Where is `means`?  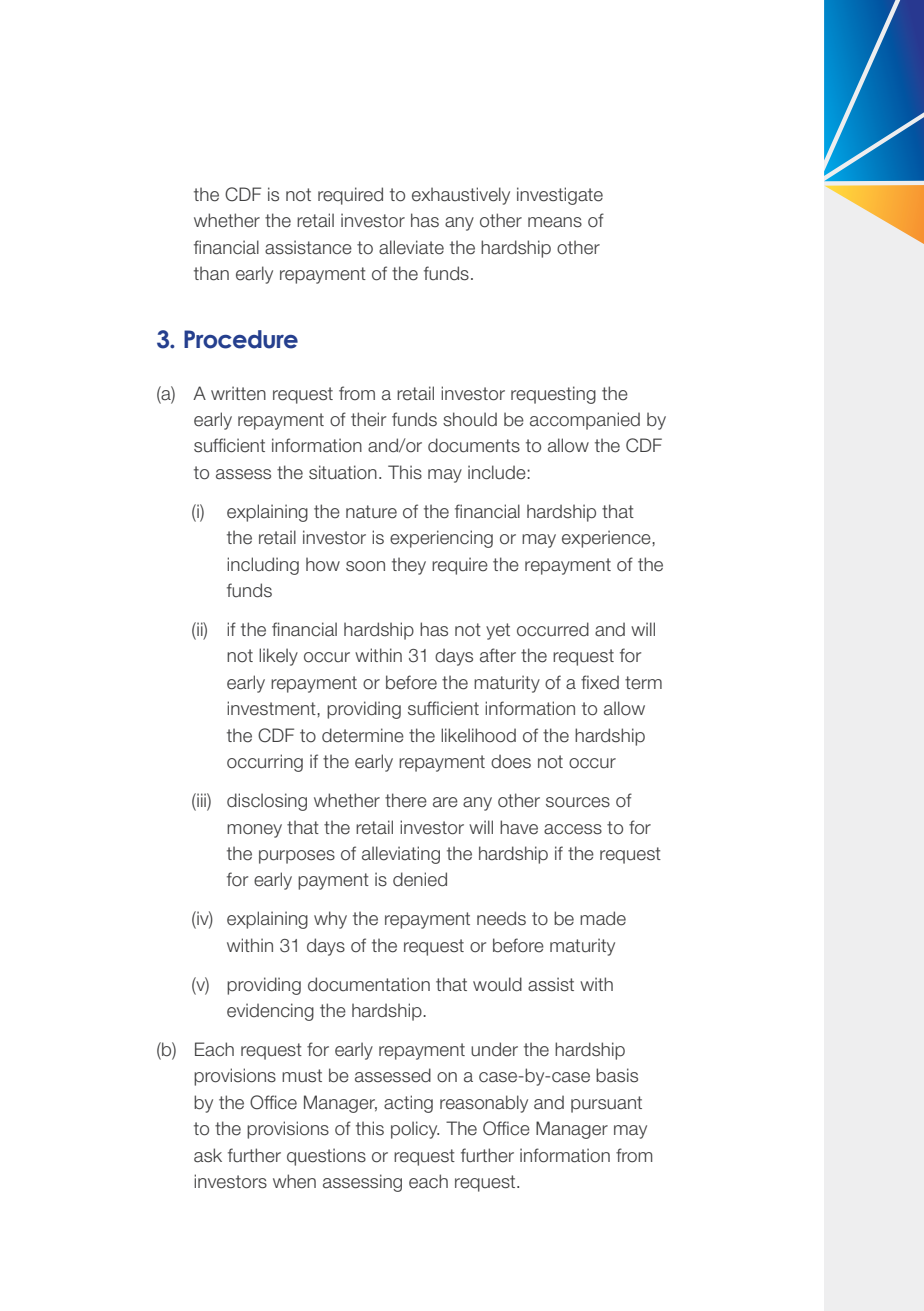 means is located at coordinates (555, 222).
